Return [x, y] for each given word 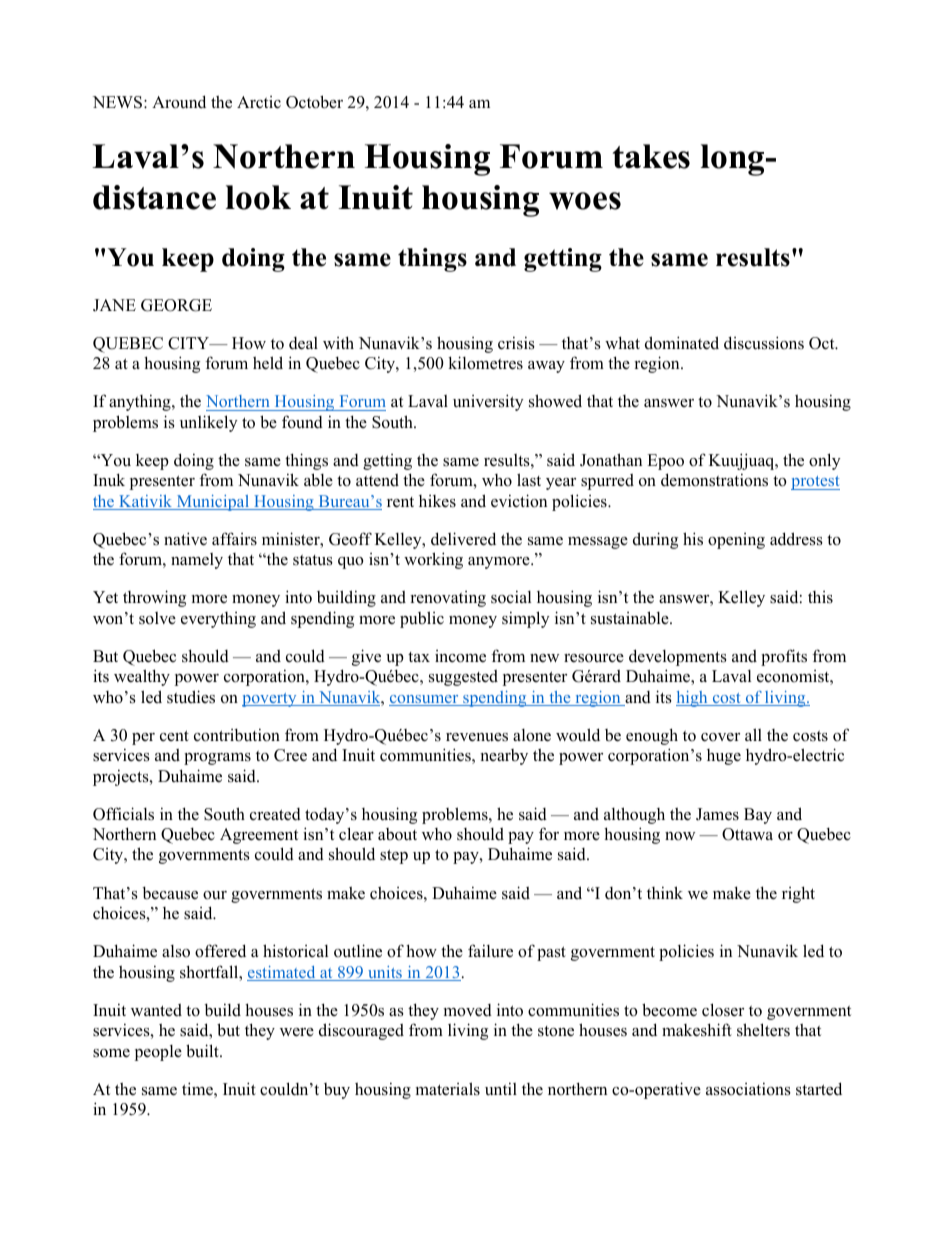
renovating [448, 599]
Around [179, 102]
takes [651, 156]
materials [448, 1089]
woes [585, 201]
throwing [154, 598]
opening [736, 541]
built [203, 1051]
